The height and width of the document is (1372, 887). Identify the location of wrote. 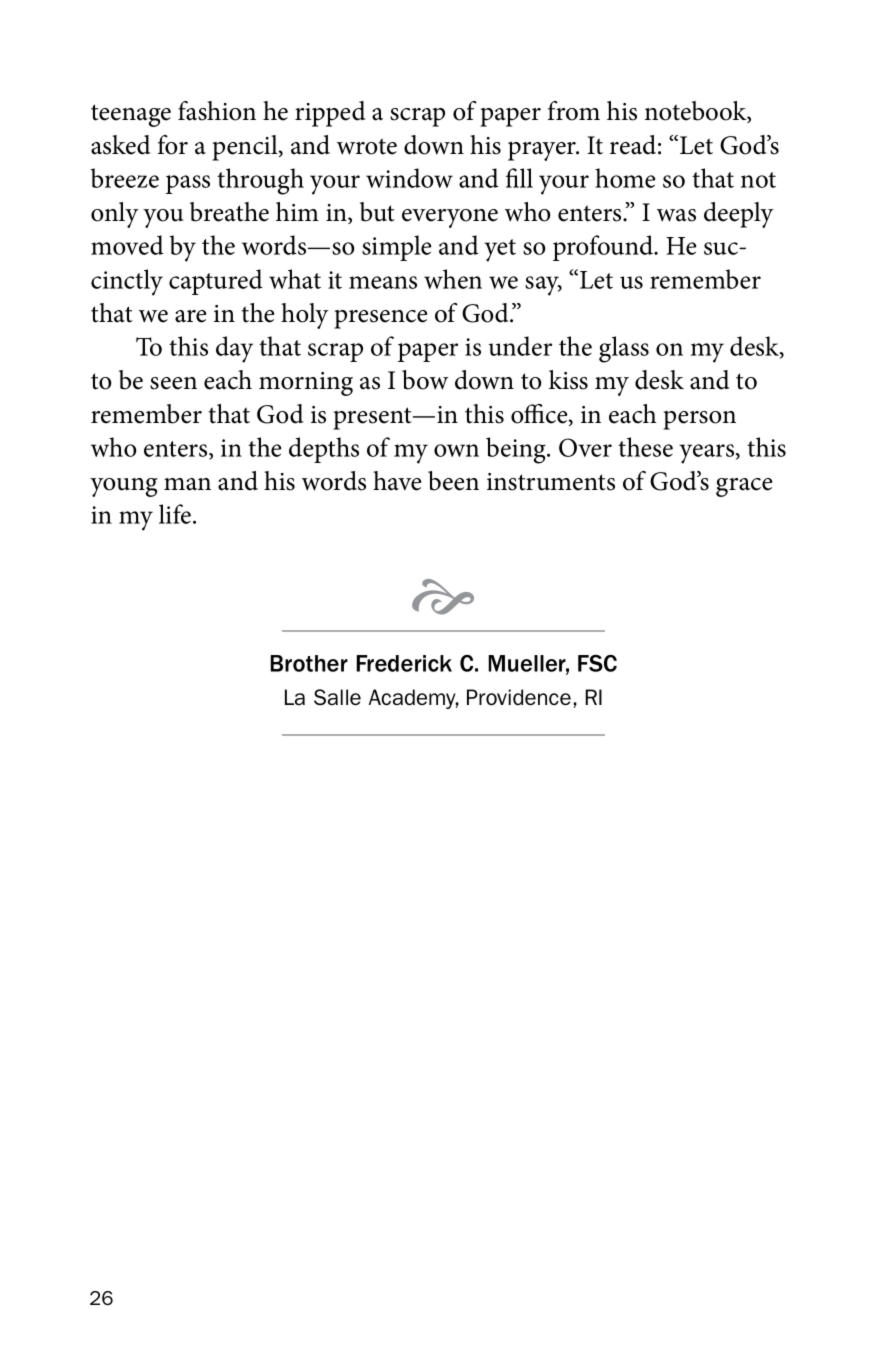
(367, 146).
